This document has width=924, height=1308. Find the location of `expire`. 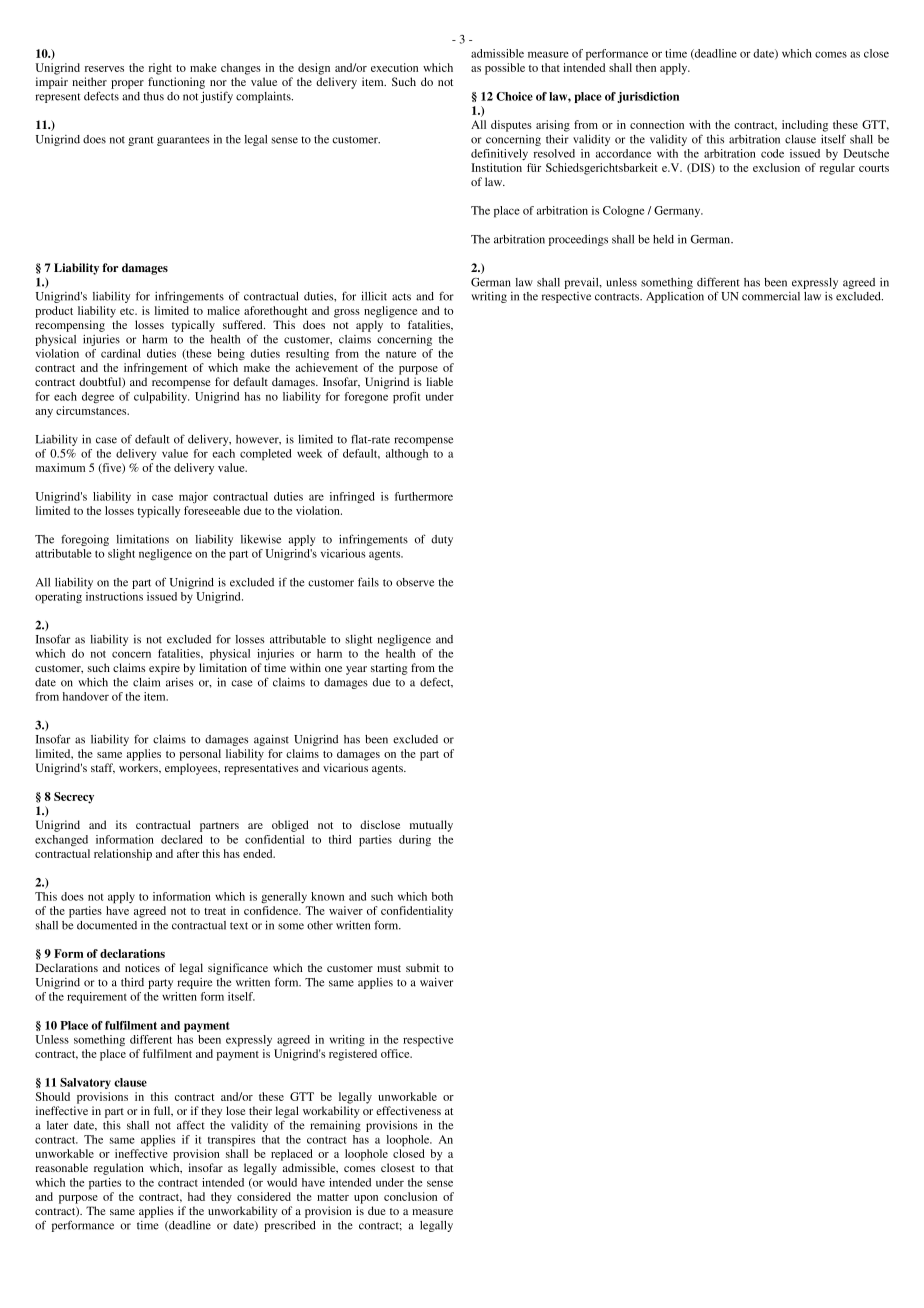

expire is located at coordinates (164, 669).
